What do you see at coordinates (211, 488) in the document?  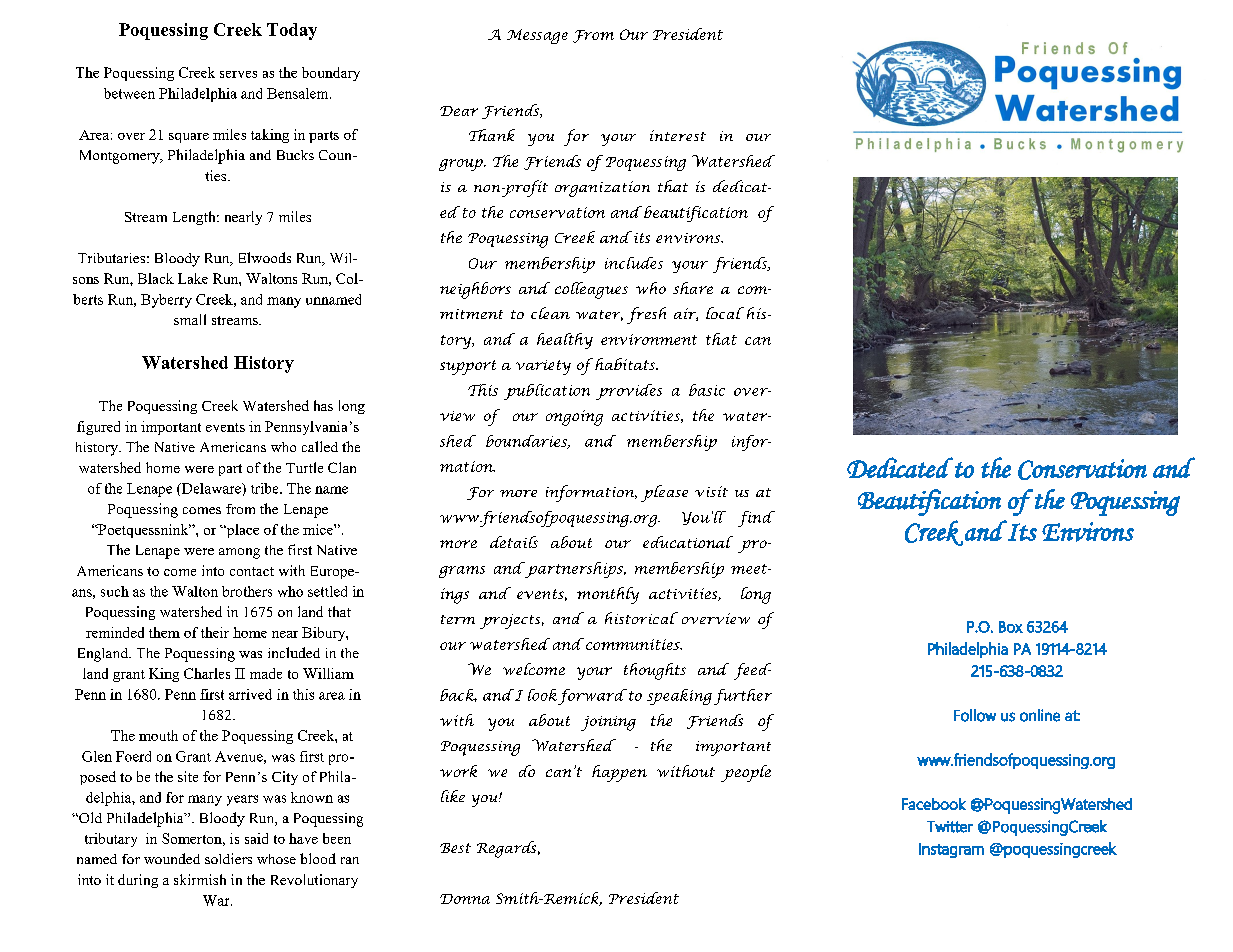 I see `Delaware` at bounding box center [211, 488].
